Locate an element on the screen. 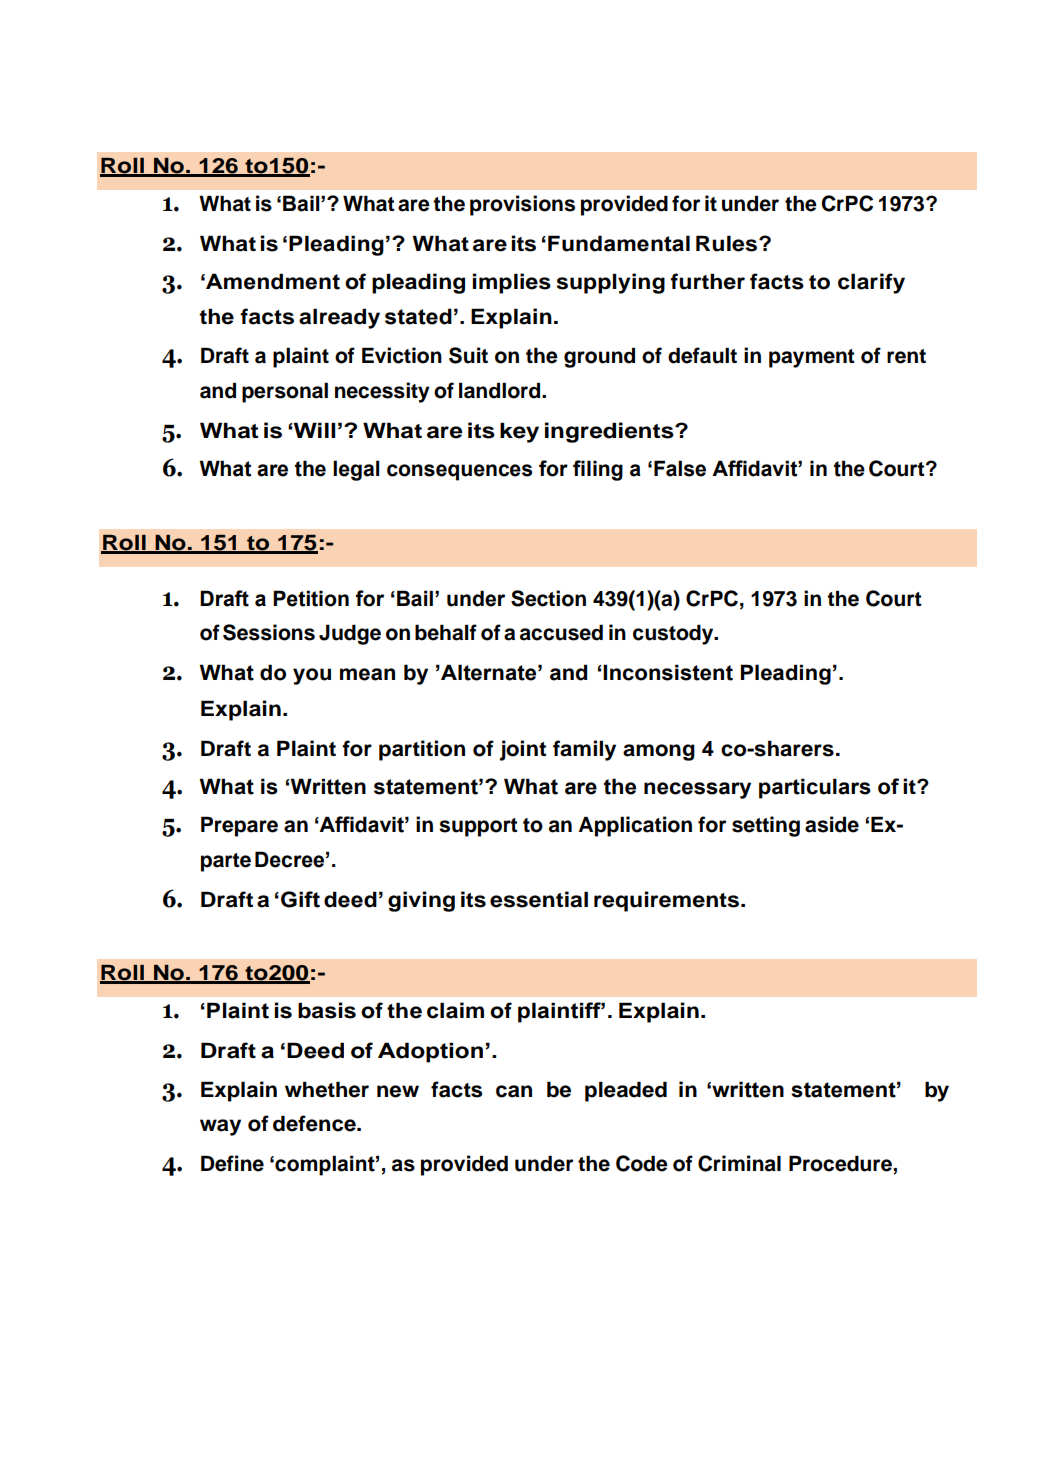 The height and width of the screenshot is (1483, 1049). defence is located at coordinates (315, 1123).
